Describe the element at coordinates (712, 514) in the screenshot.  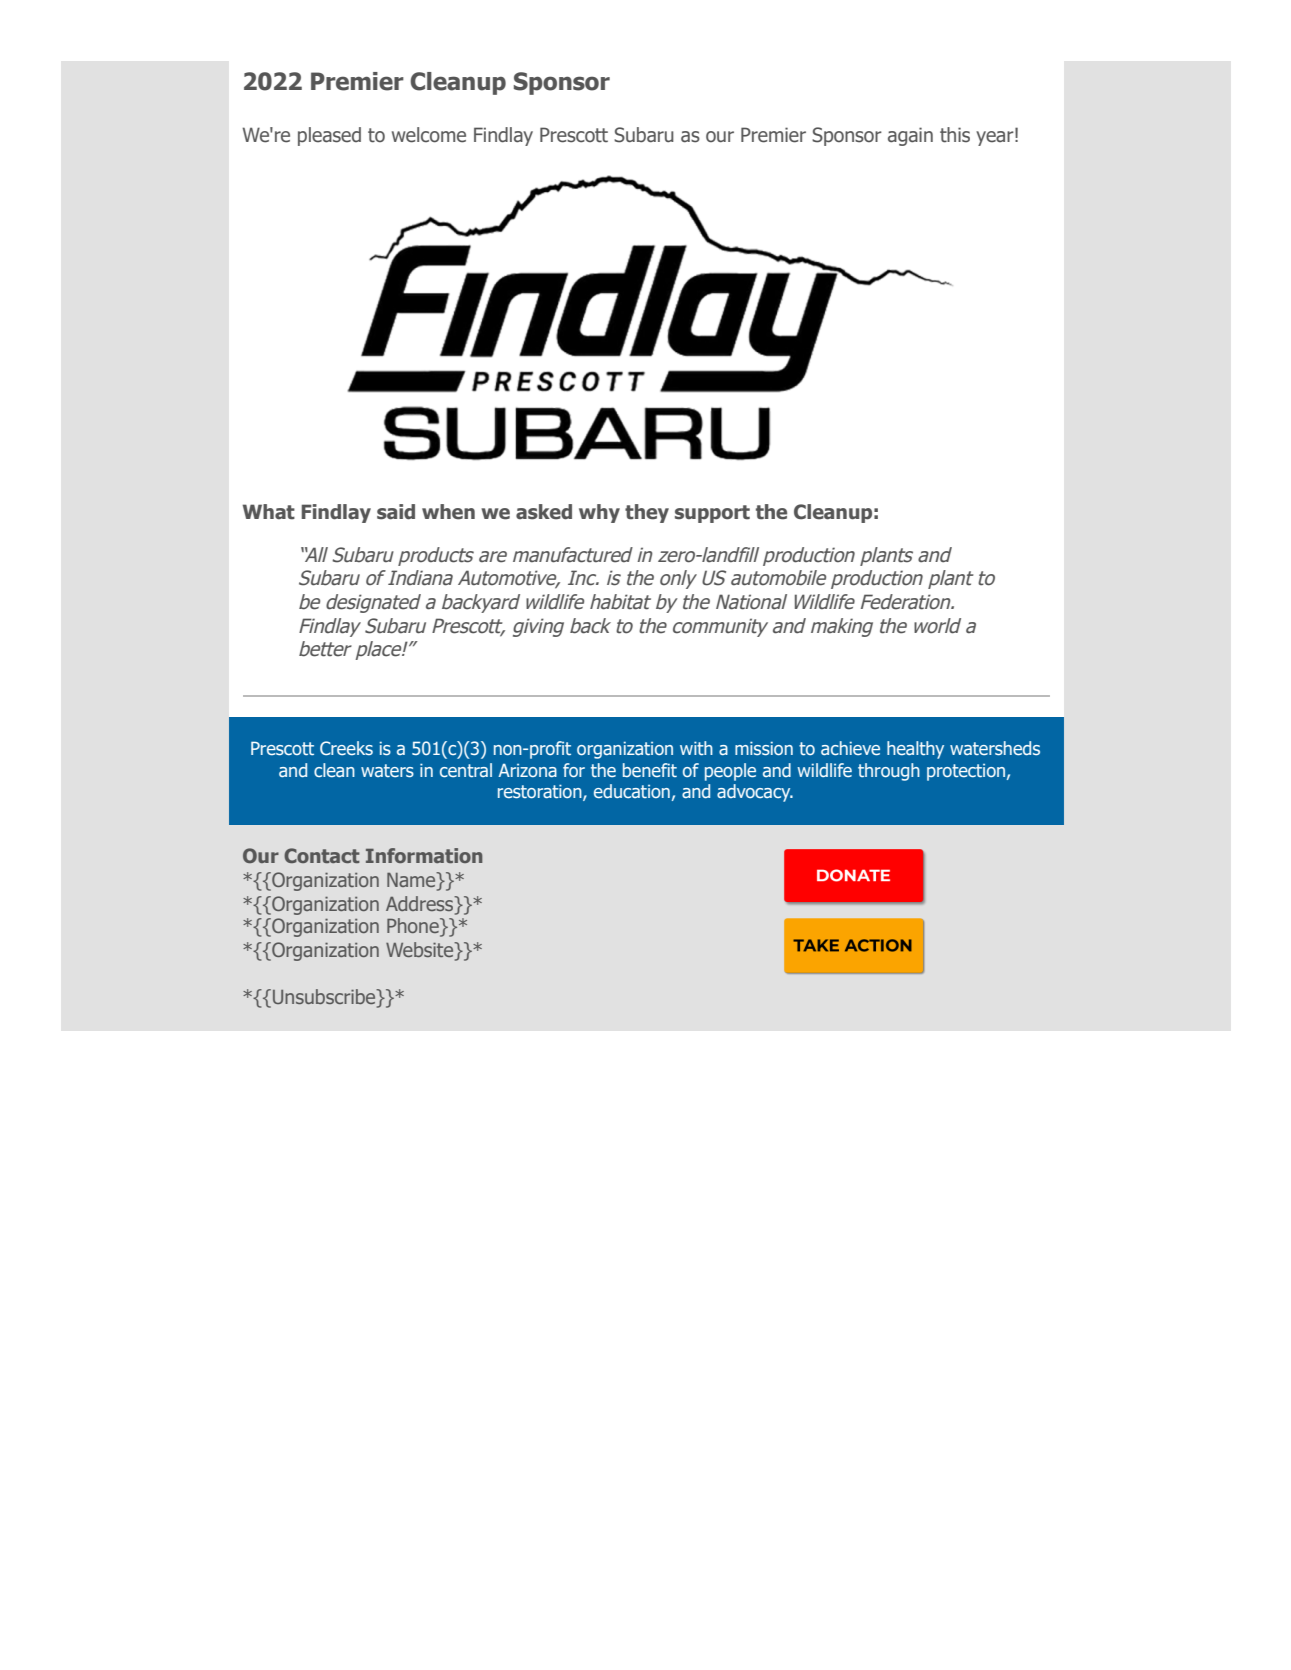
I see `support` at that location.
